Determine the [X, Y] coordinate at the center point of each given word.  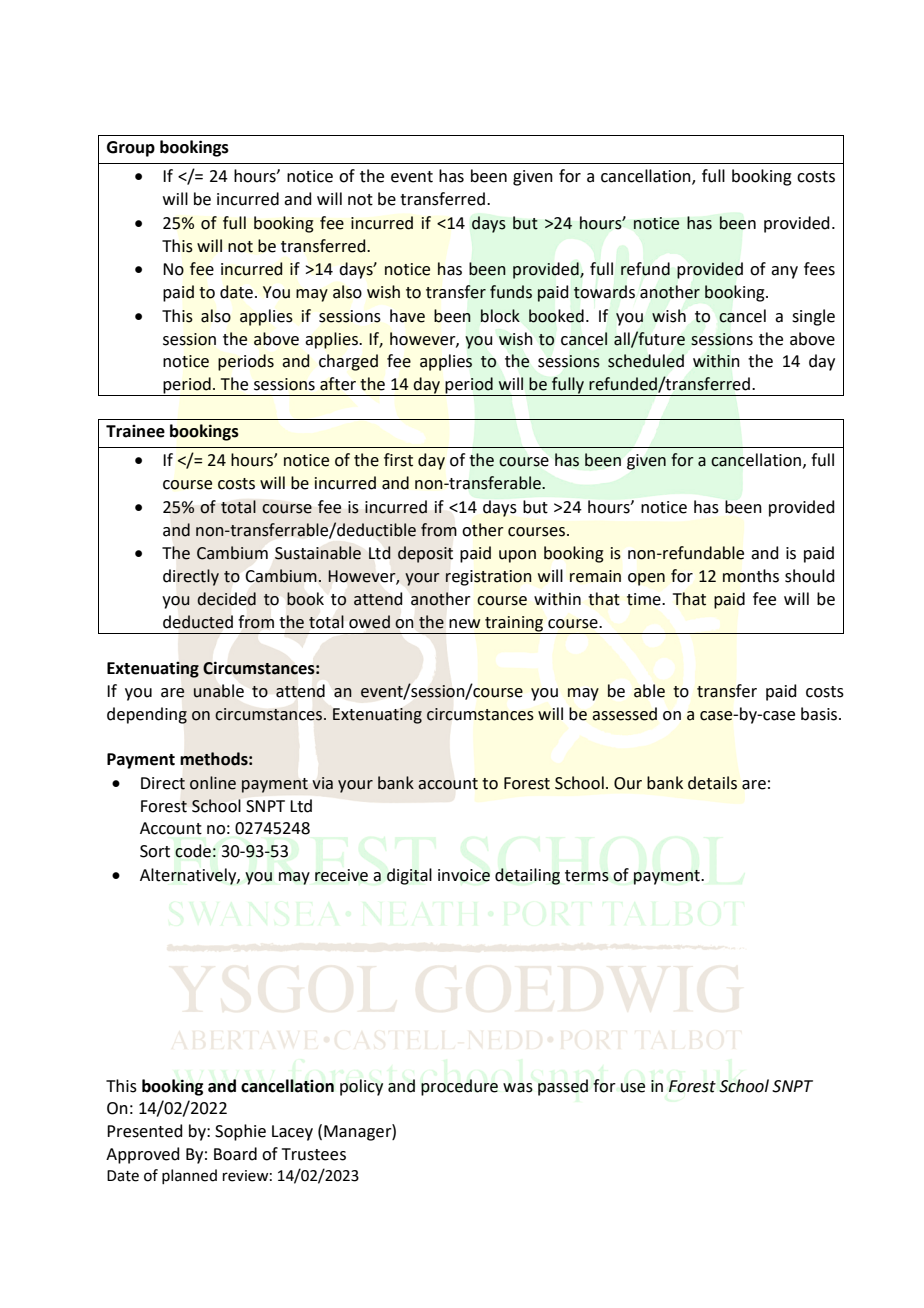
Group [131, 149]
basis [820, 714]
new [465, 624]
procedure [459, 1087]
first [398, 460]
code [193, 851]
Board [235, 1154]
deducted [198, 622]
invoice [464, 875]
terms [587, 876]
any [784, 272]
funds [511, 292]
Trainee [135, 431]
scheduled [646, 361]
